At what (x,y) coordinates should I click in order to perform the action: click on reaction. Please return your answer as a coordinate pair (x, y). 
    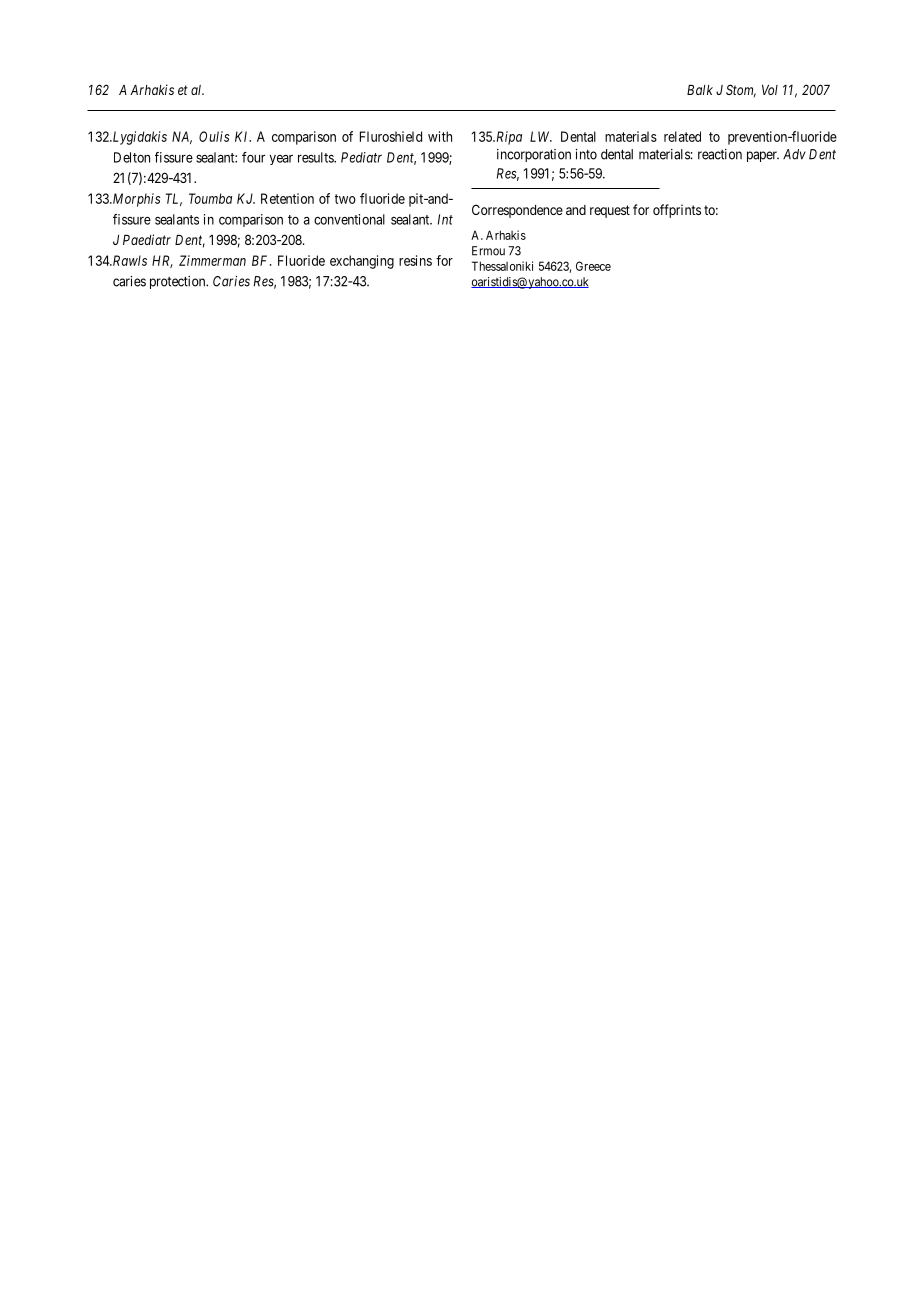
    Looking at the image, I should click on (720, 154).
